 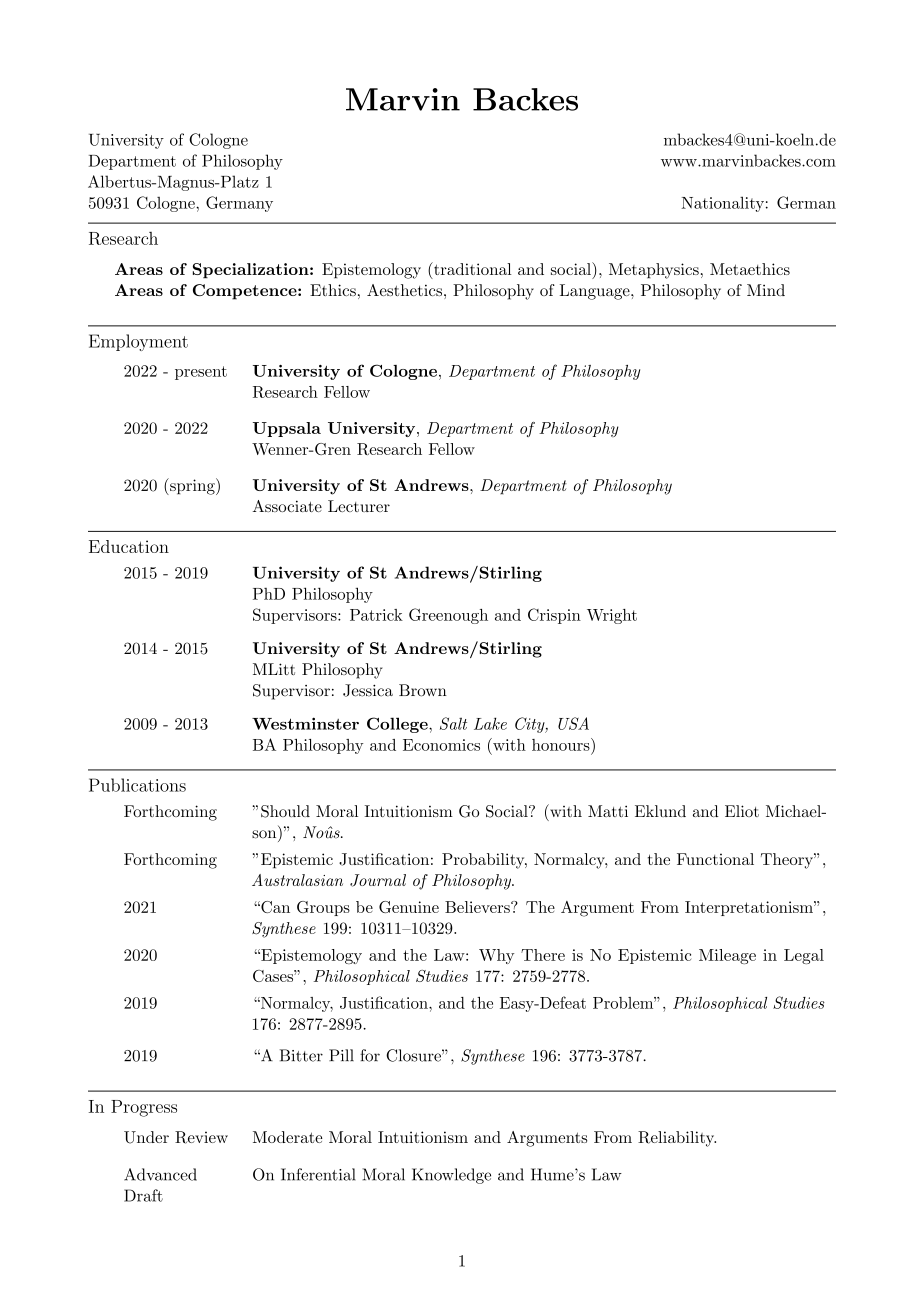 What do you see at coordinates (201, 1137) in the page?
I see `Review` at bounding box center [201, 1137].
